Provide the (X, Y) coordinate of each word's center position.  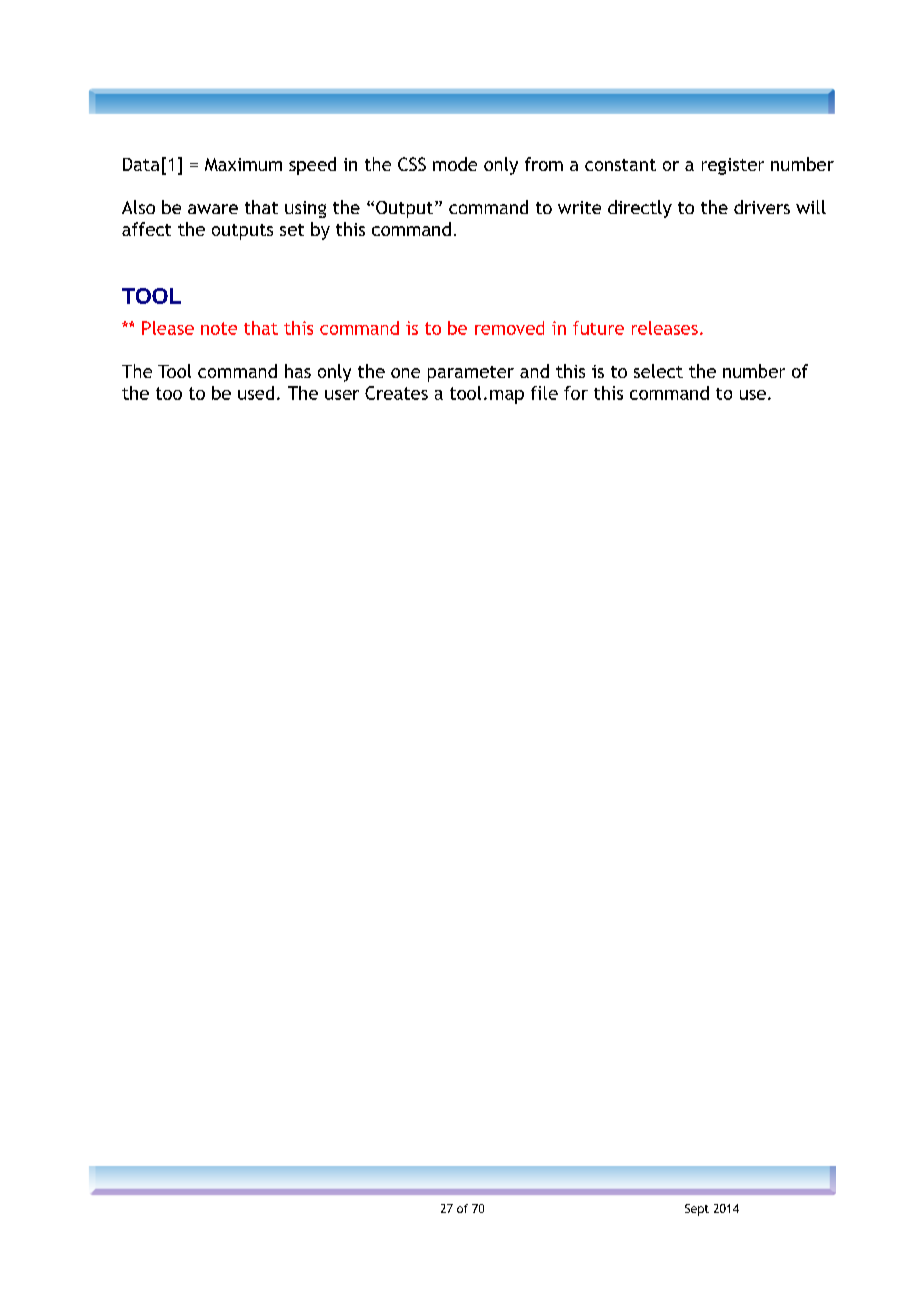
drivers (762, 207)
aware (213, 209)
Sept (697, 1210)
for (576, 393)
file (544, 393)
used (256, 393)
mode (455, 164)
